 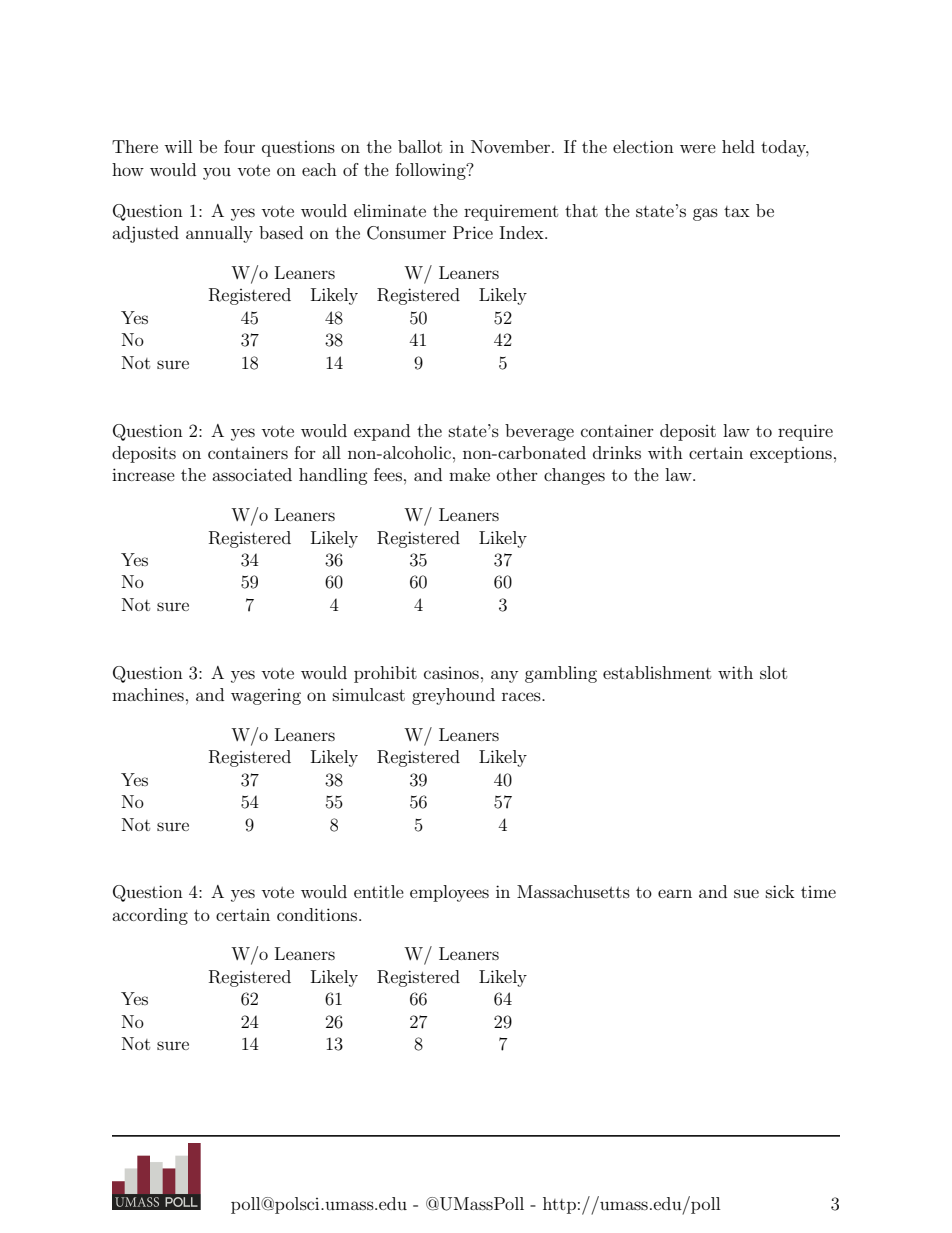 What do you see at coordinates (473, 232) in the screenshot?
I see `Price` at bounding box center [473, 232].
